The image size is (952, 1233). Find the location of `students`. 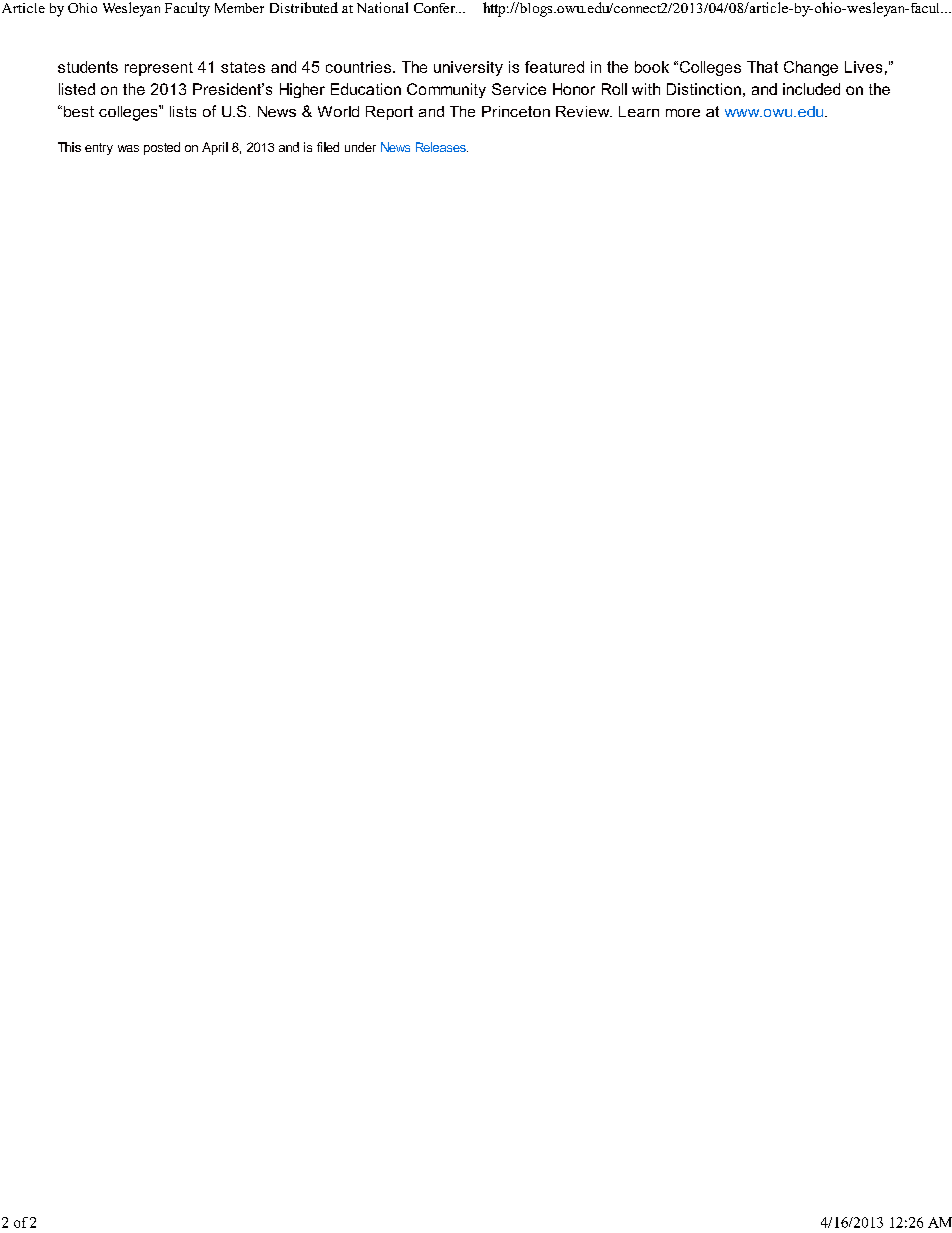

students is located at coordinates (88, 67).
